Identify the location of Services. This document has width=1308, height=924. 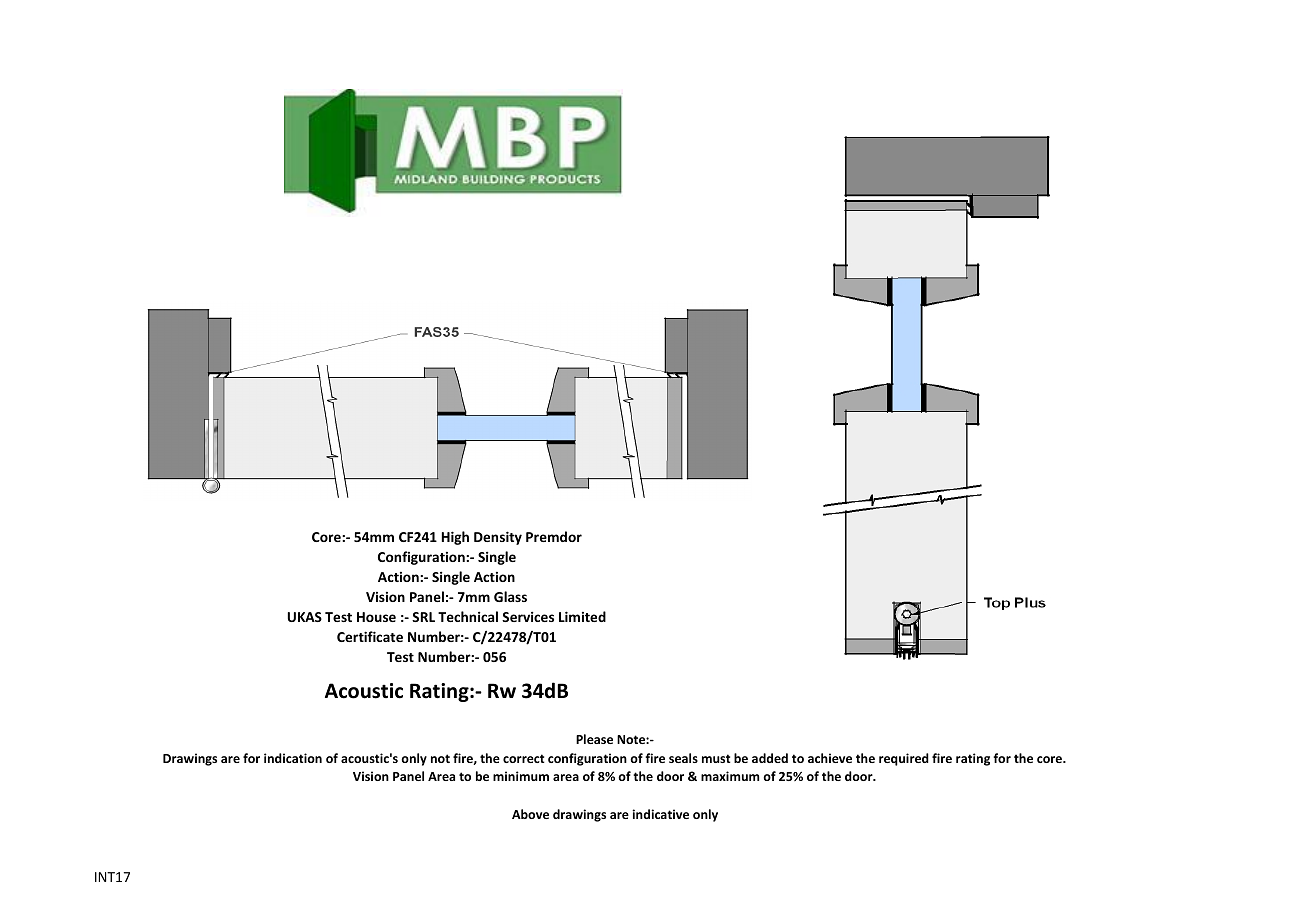
(528, 616).
